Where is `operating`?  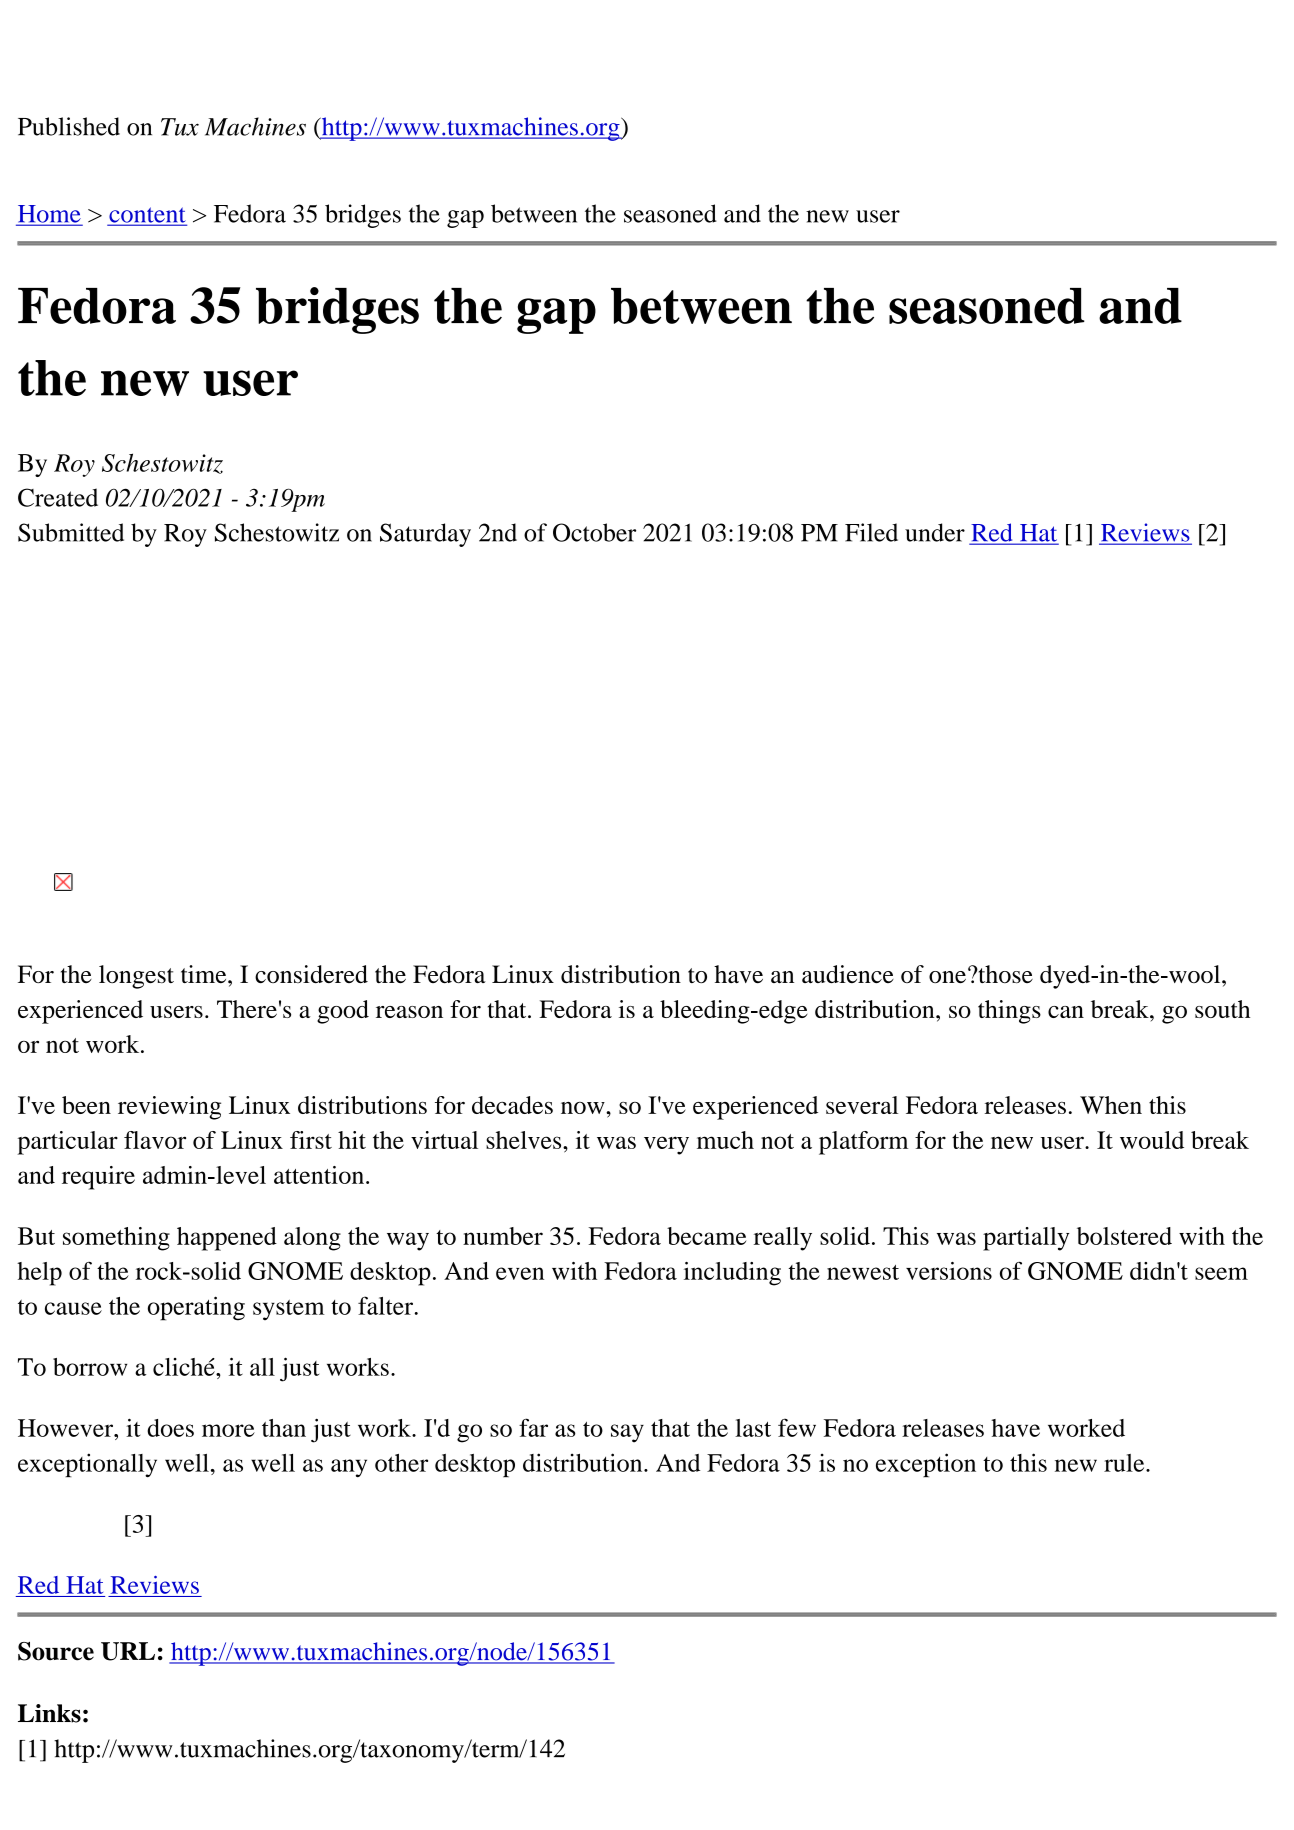
operating is located at coordinates (196, 1308).
